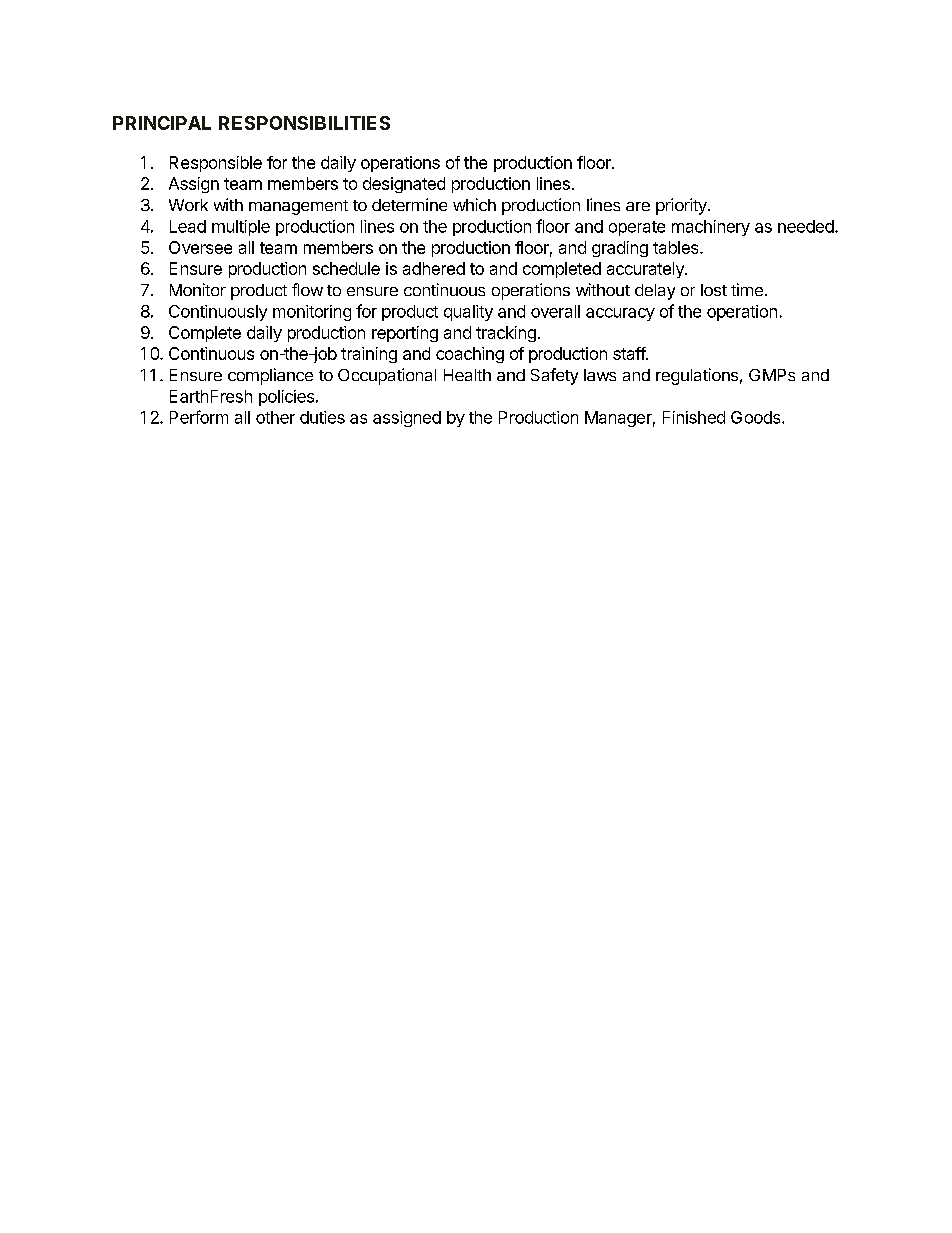 The image size is (952, 1233). Describe the element at coordinates (241, 228) in the screenshot. I see `multiple` at that location.
